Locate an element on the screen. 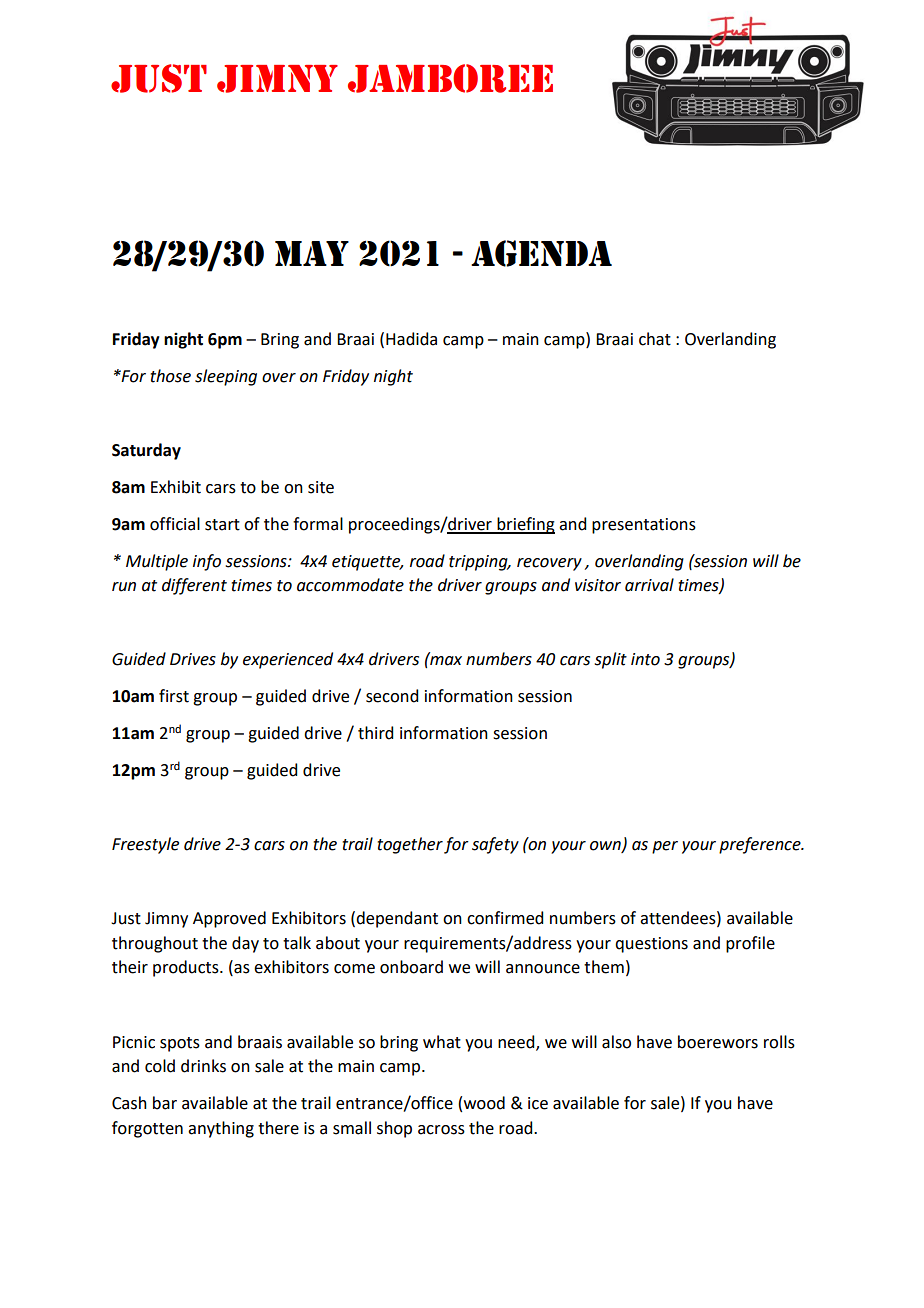 The height and width of the screenshot is (1308, 924). third is located at coordinates (375, 733).
